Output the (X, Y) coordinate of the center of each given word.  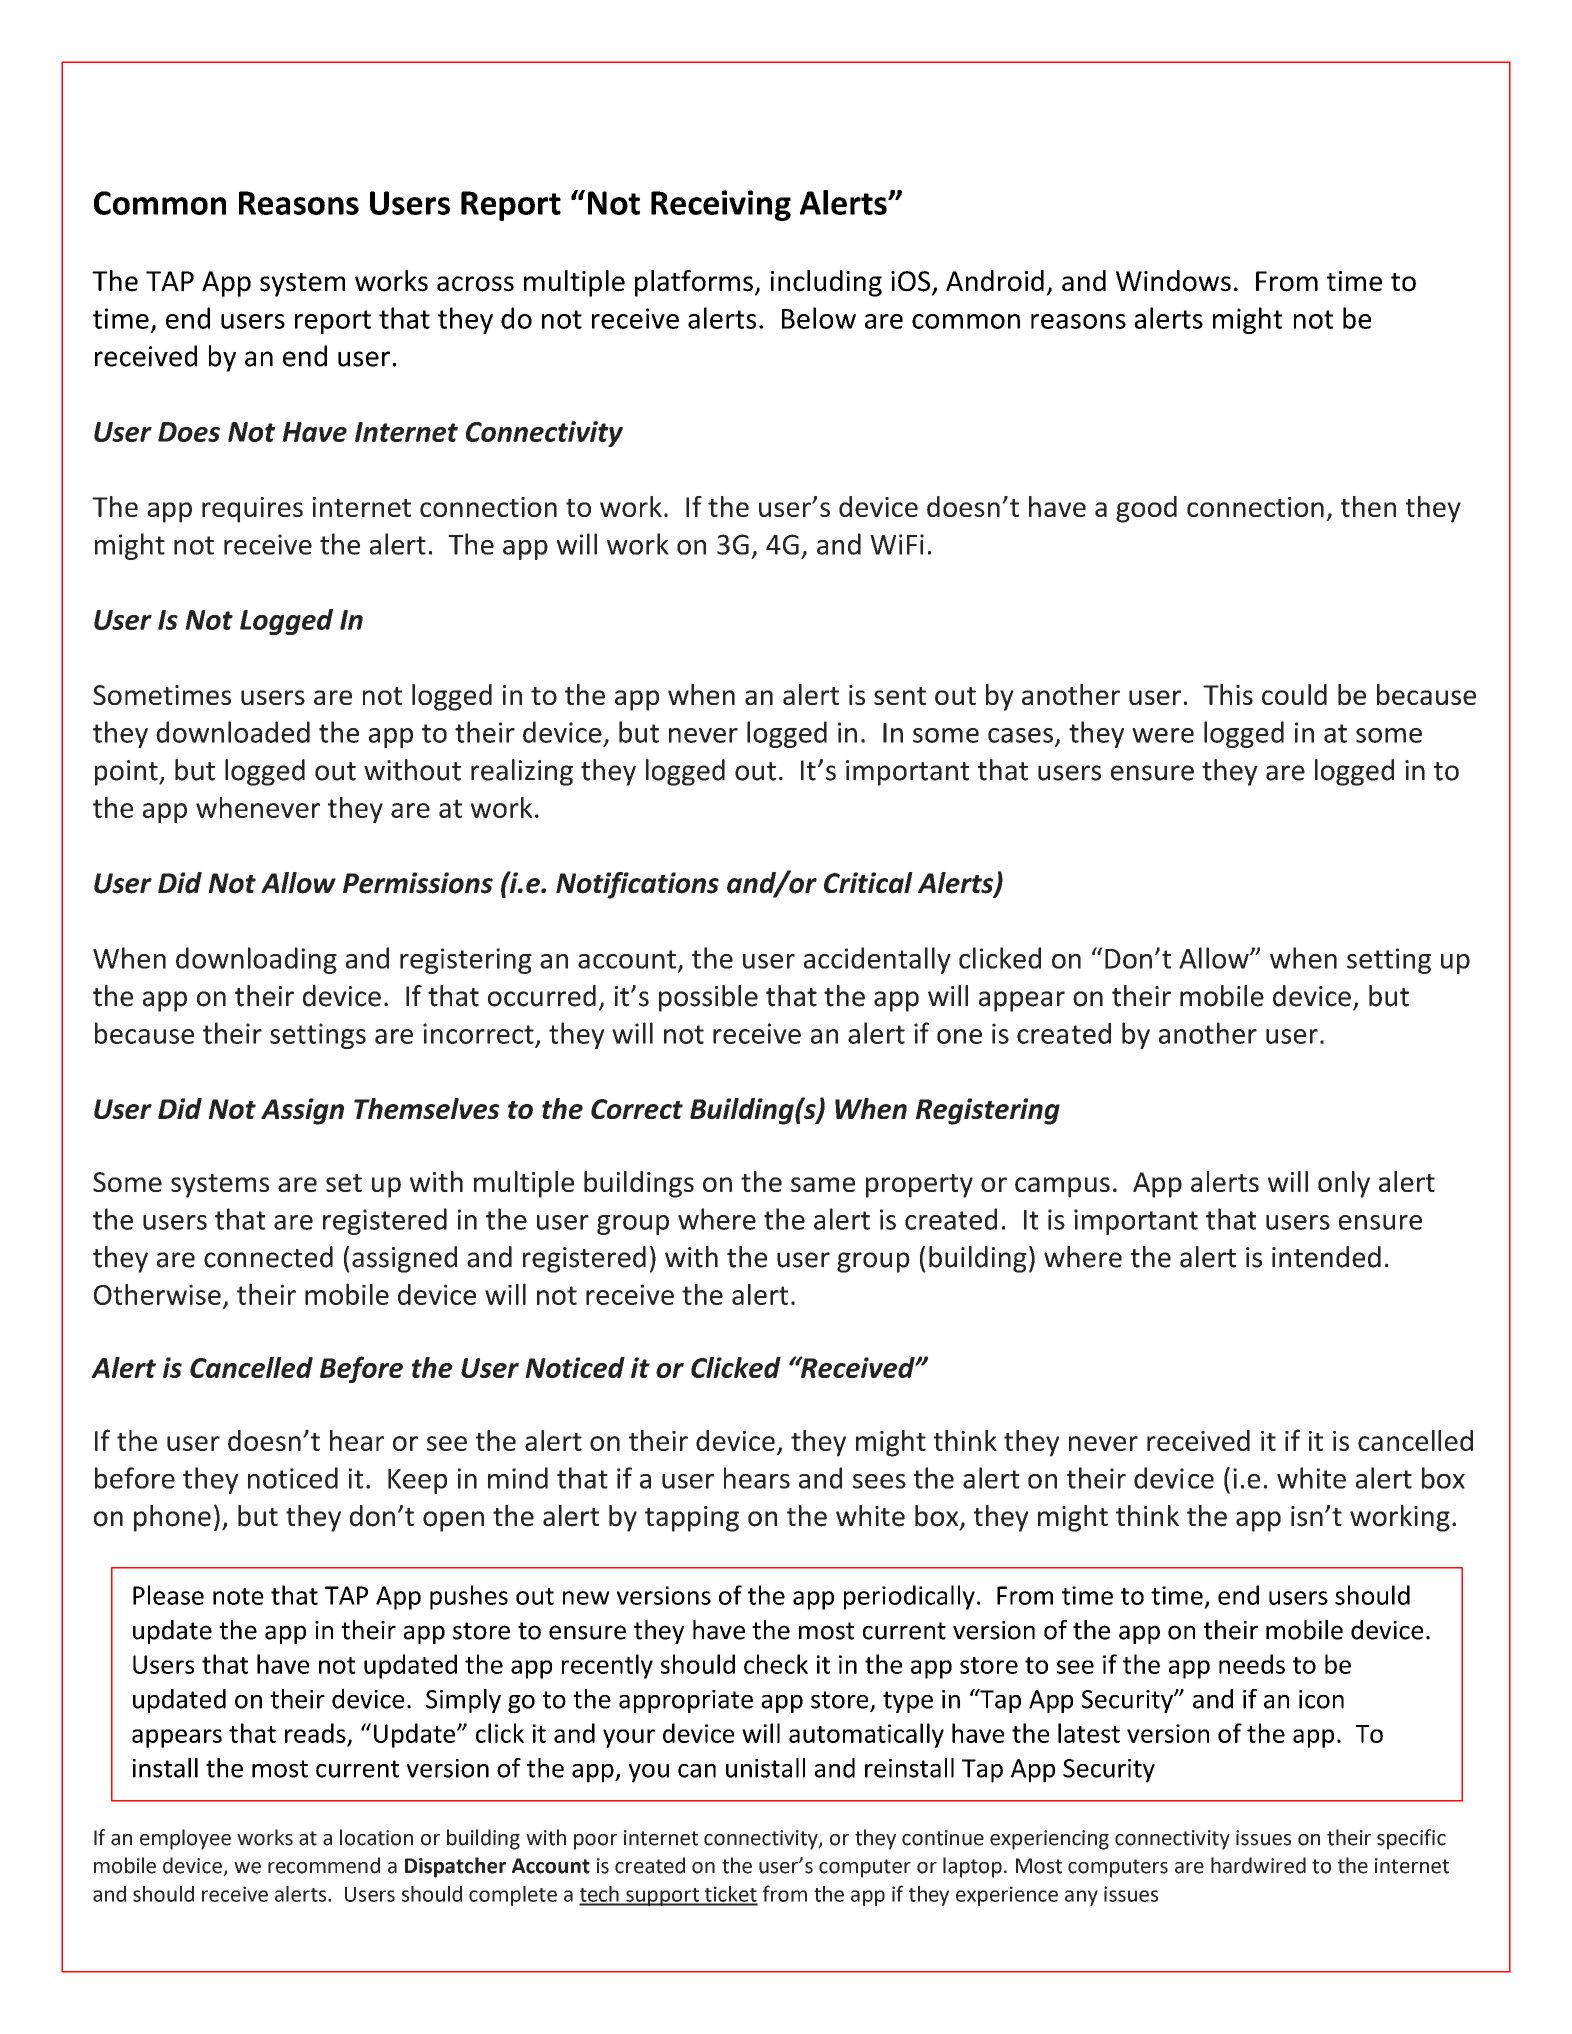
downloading (256, 960)
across (475, 284)
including (826, 283)
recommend (324, 1865)
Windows (1173, 281)
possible (708, 998)
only (1344, 1184)
